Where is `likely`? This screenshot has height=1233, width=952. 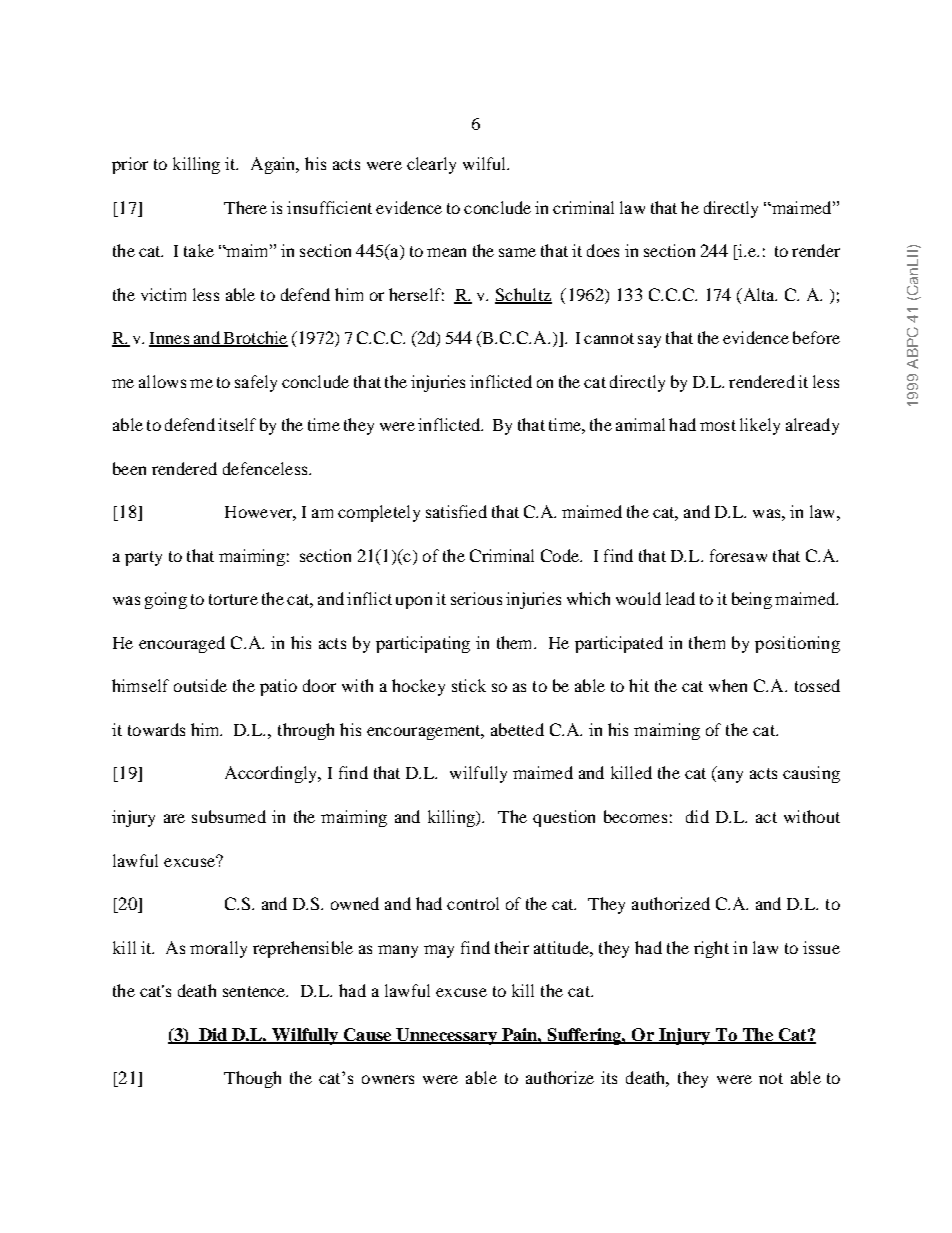
likely is located at coordinates (760, 426).
